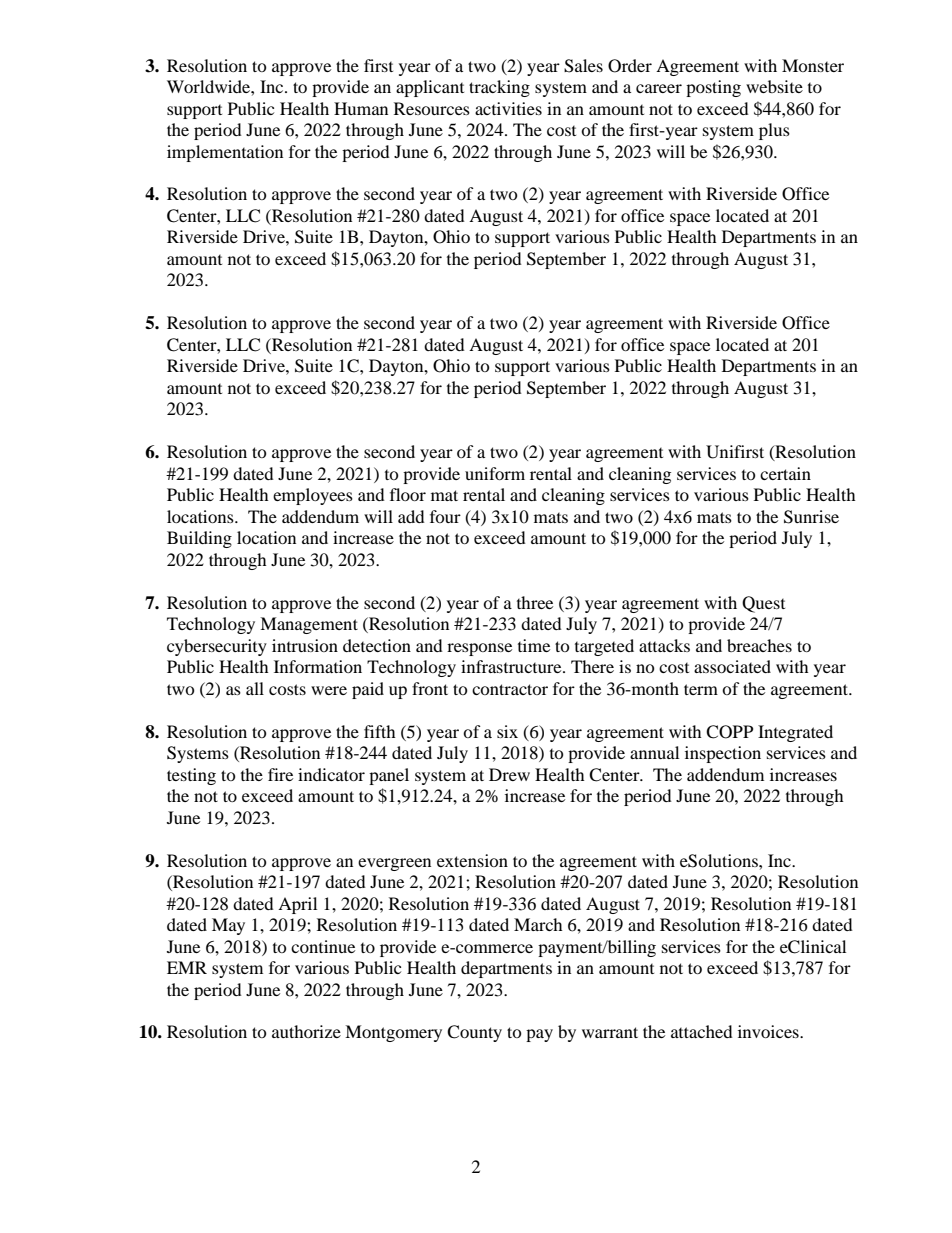  What do you see at coordinates (763, 604) in the screenshot?
I see `Quest` at bounding box center [763, 604].
